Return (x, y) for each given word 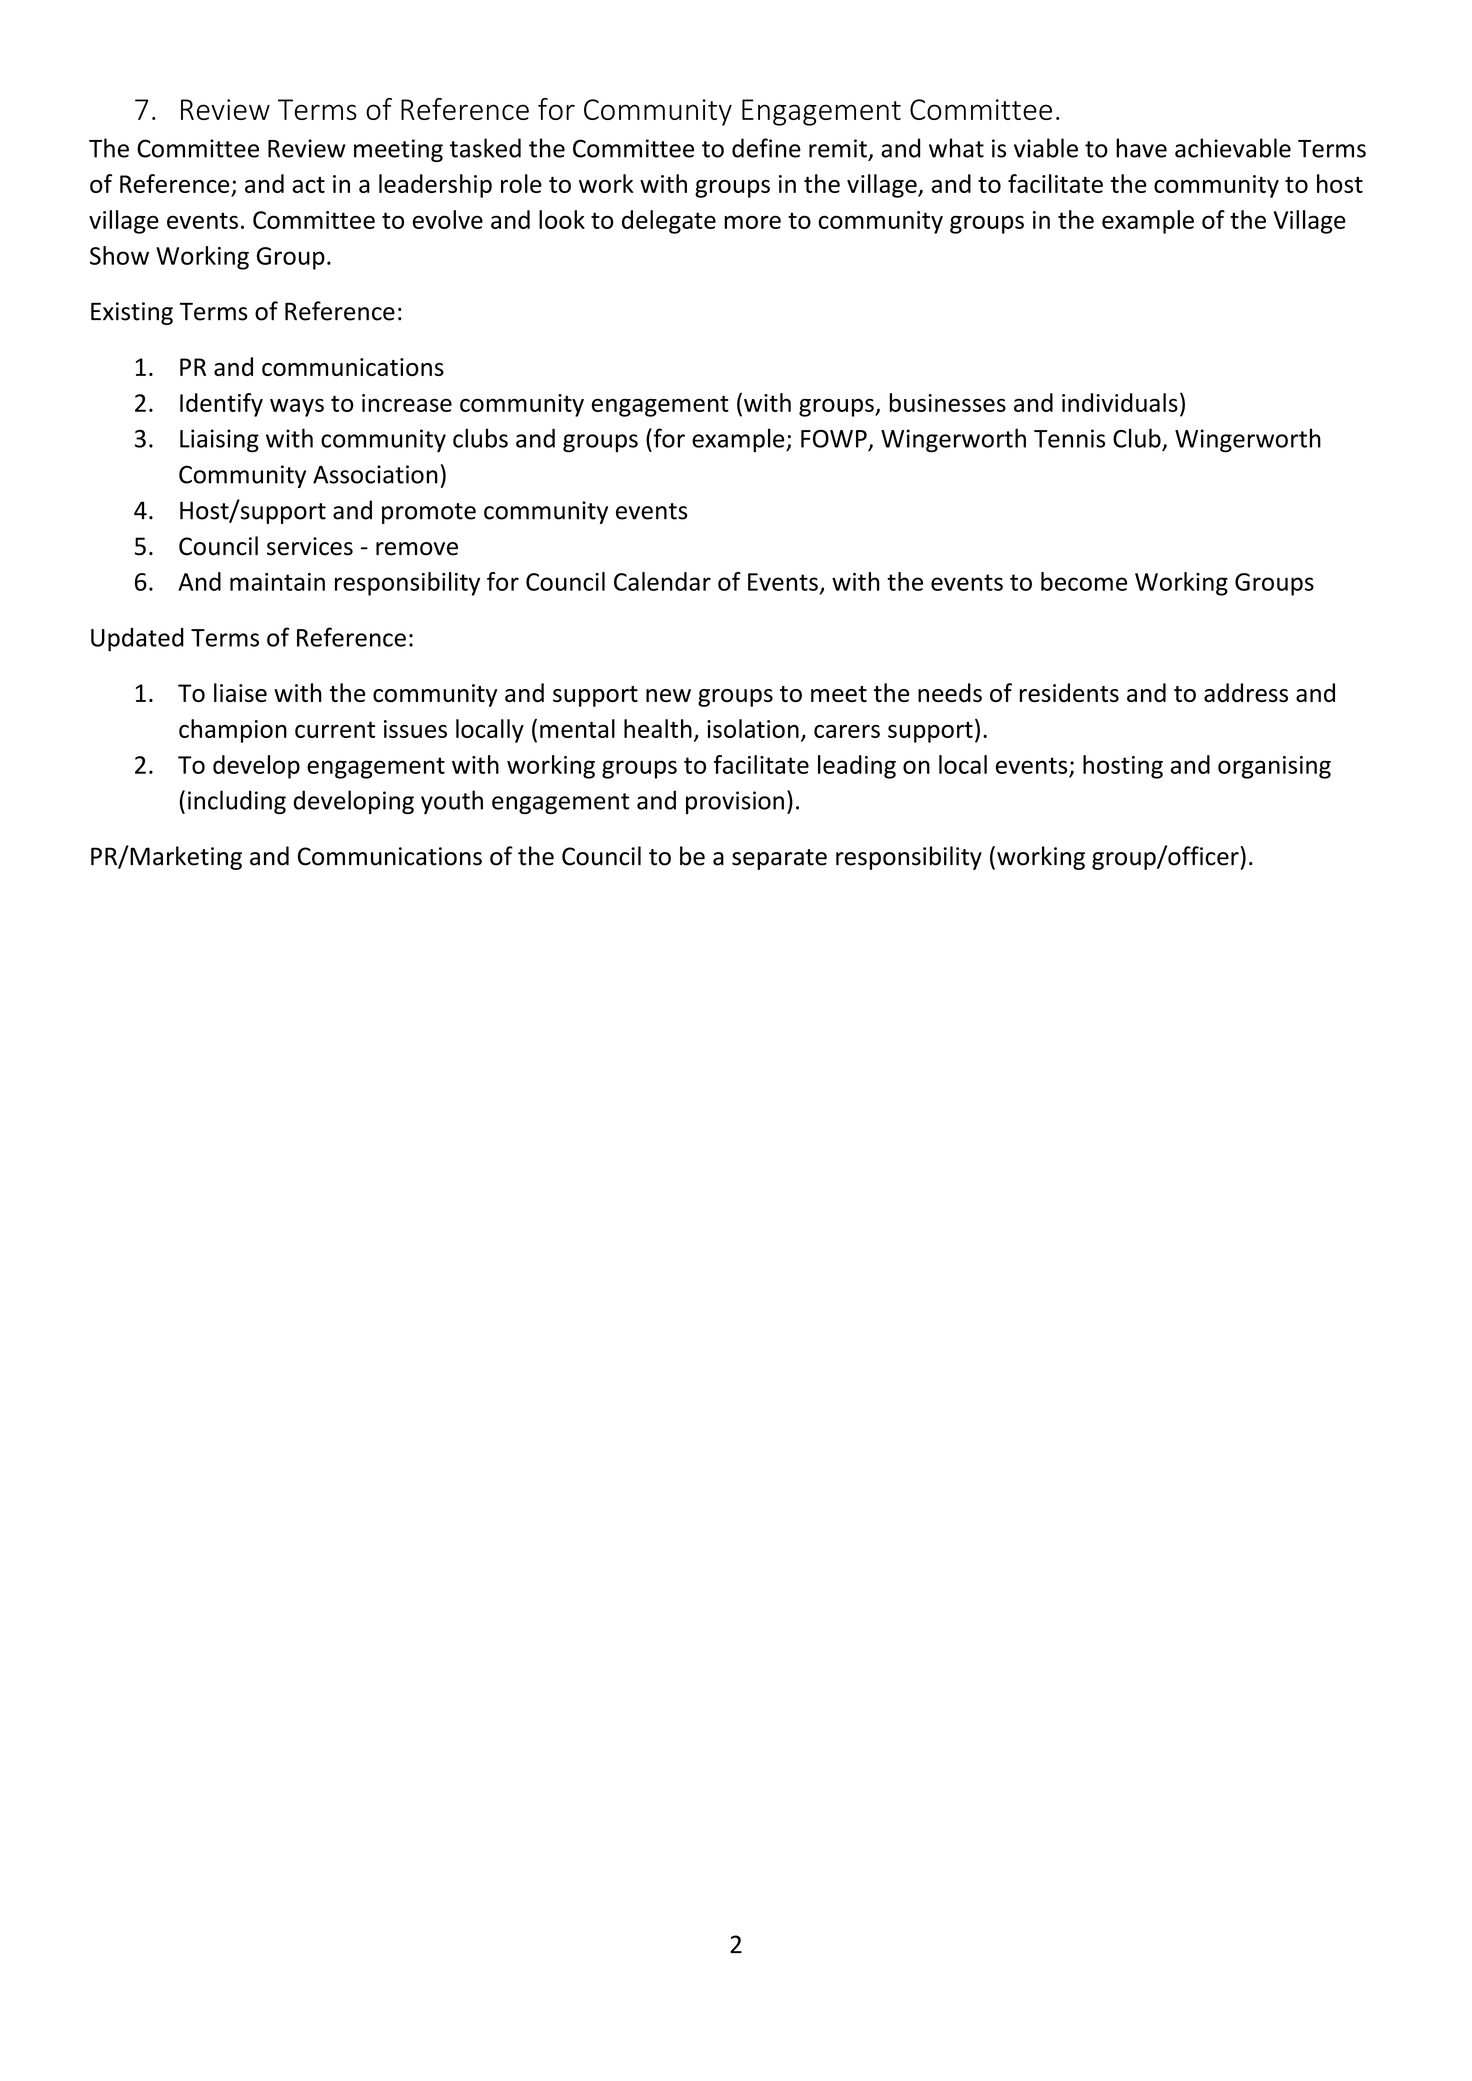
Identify (221, 405)
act (308, 185)
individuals (1120, 402)
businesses (947, 402)
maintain (277, 582)
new (668, 695)
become (1084, 581)
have (1141, 148)
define (766, 148)
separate (779, 859)
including (237, 802)
